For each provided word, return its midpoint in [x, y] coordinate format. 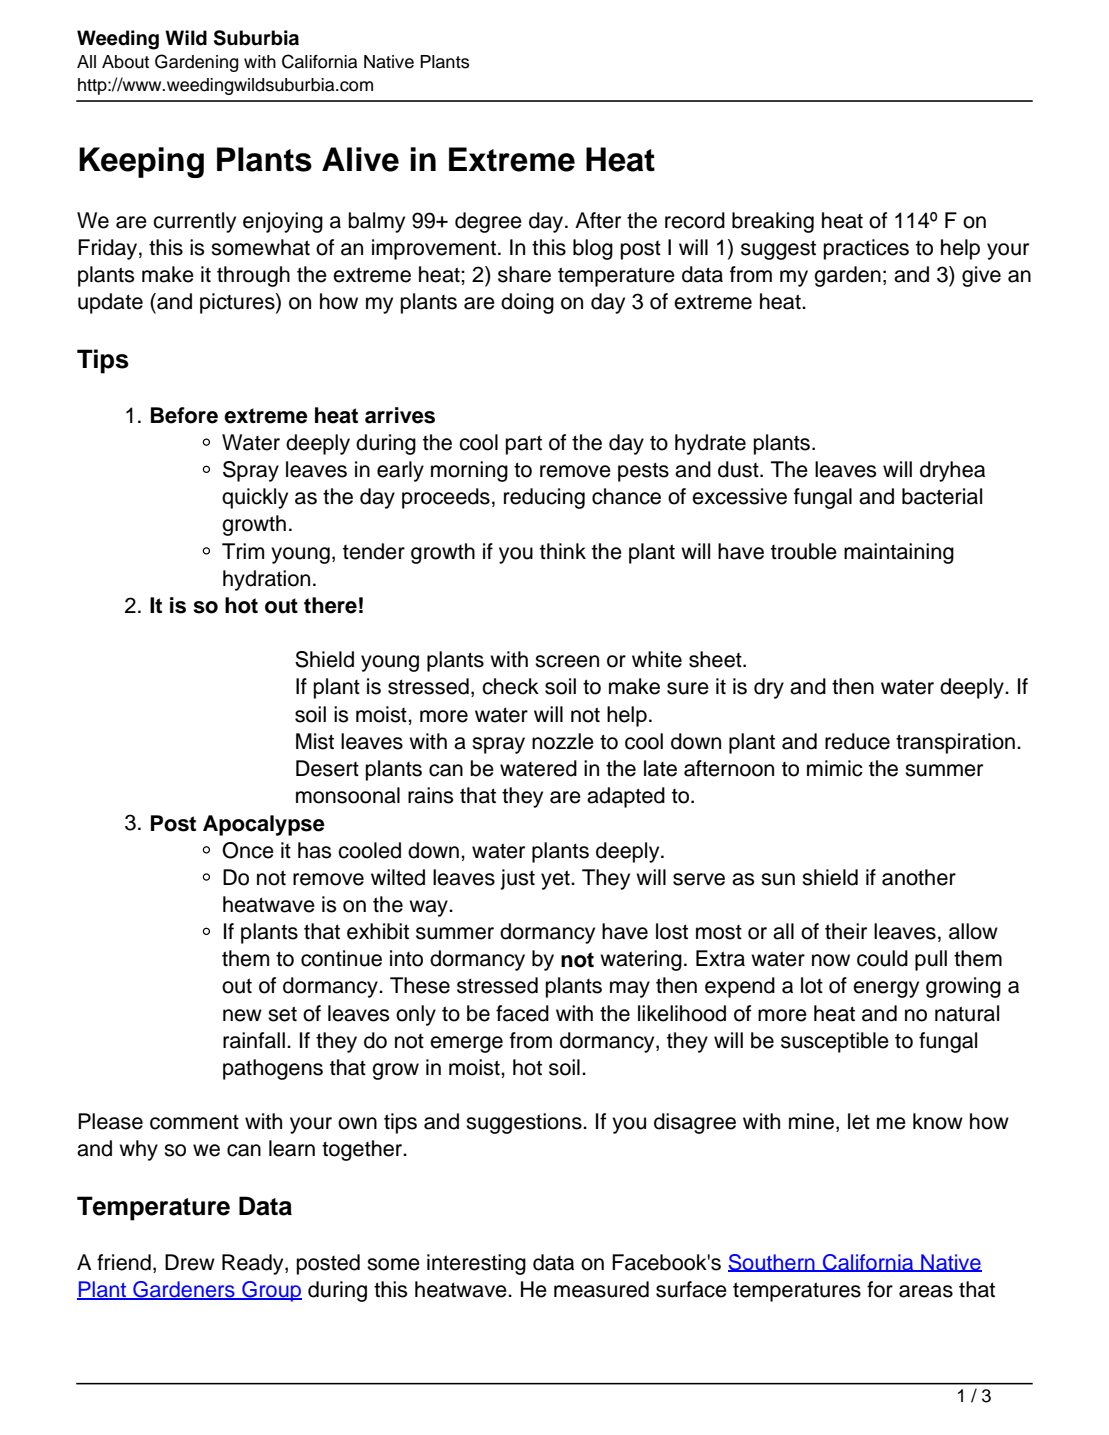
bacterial [942, 496]
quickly [255, 498]
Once [248, 850]
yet [556, 880]
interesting [476, 1264]
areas [926, 1291]
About [125, 62]
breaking [773, 222]
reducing [544, 498]
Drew [190, 1262]
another [919, 877]
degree [488, 222]
